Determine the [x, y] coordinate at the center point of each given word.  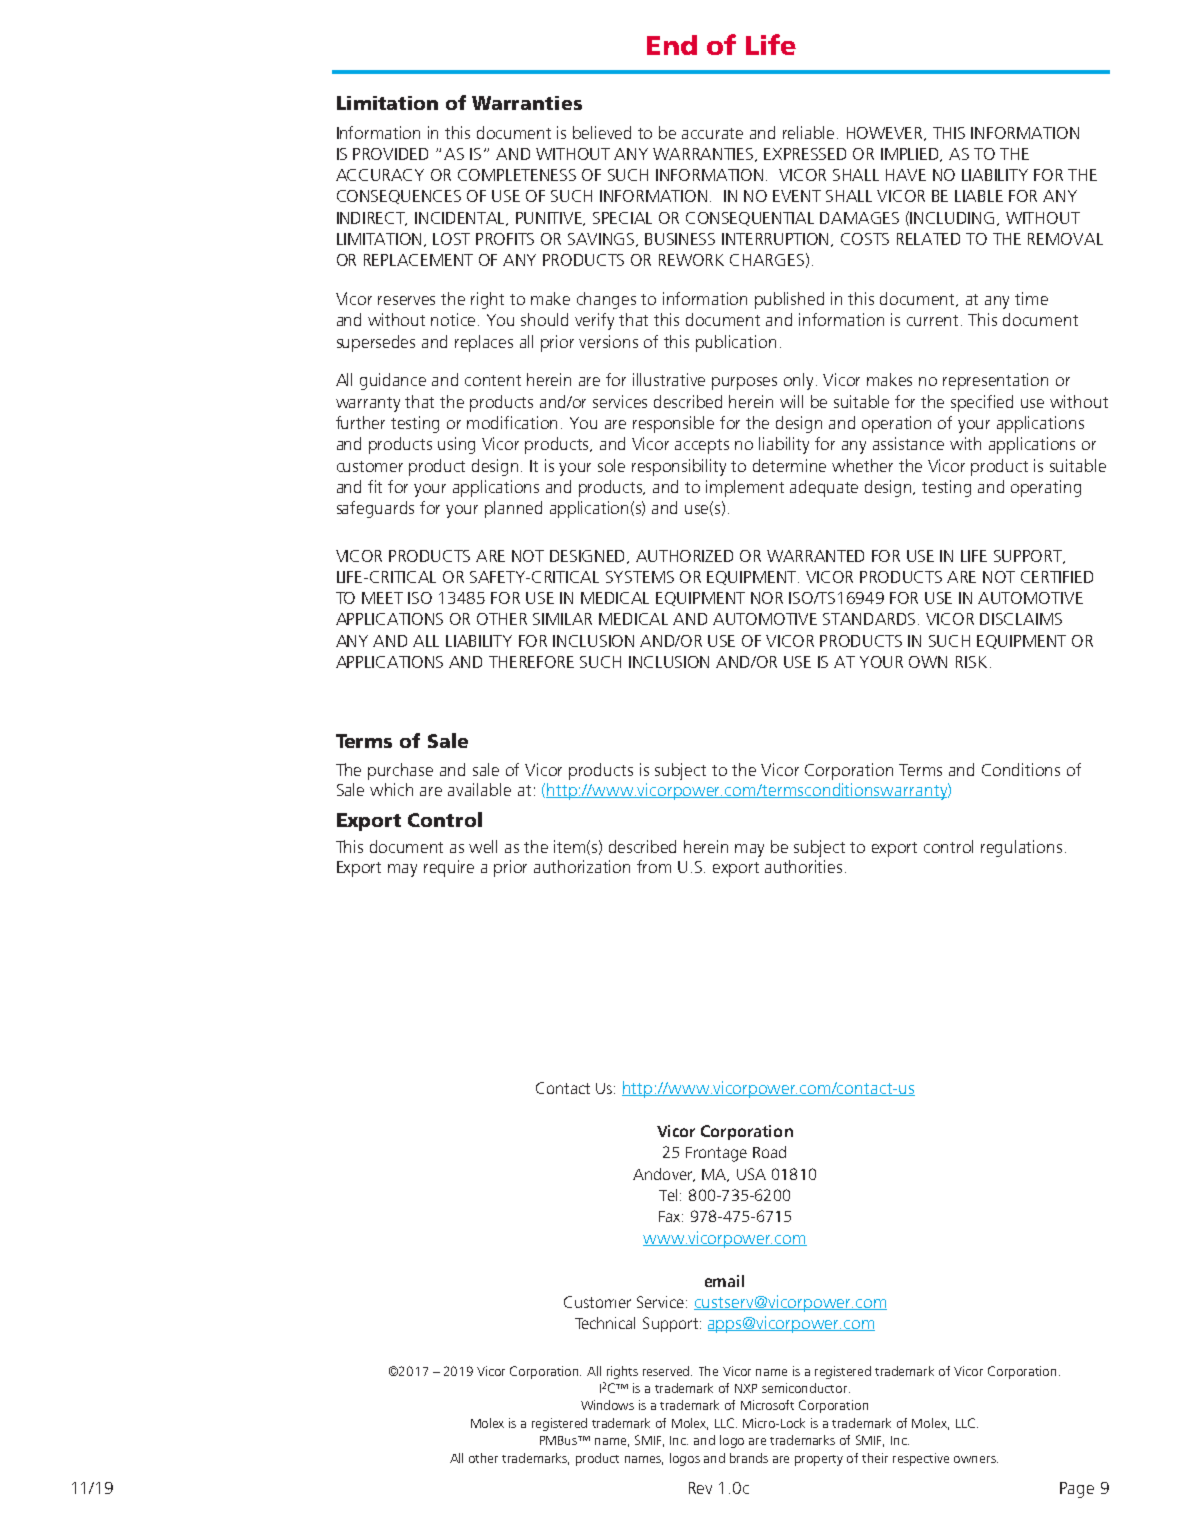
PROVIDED [390, 154]
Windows [607, 1405]
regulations [1021, 848]
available [479, 789]
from [654, 866]
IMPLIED [911, 155]
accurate [712, 133]
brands [749, 1458]
